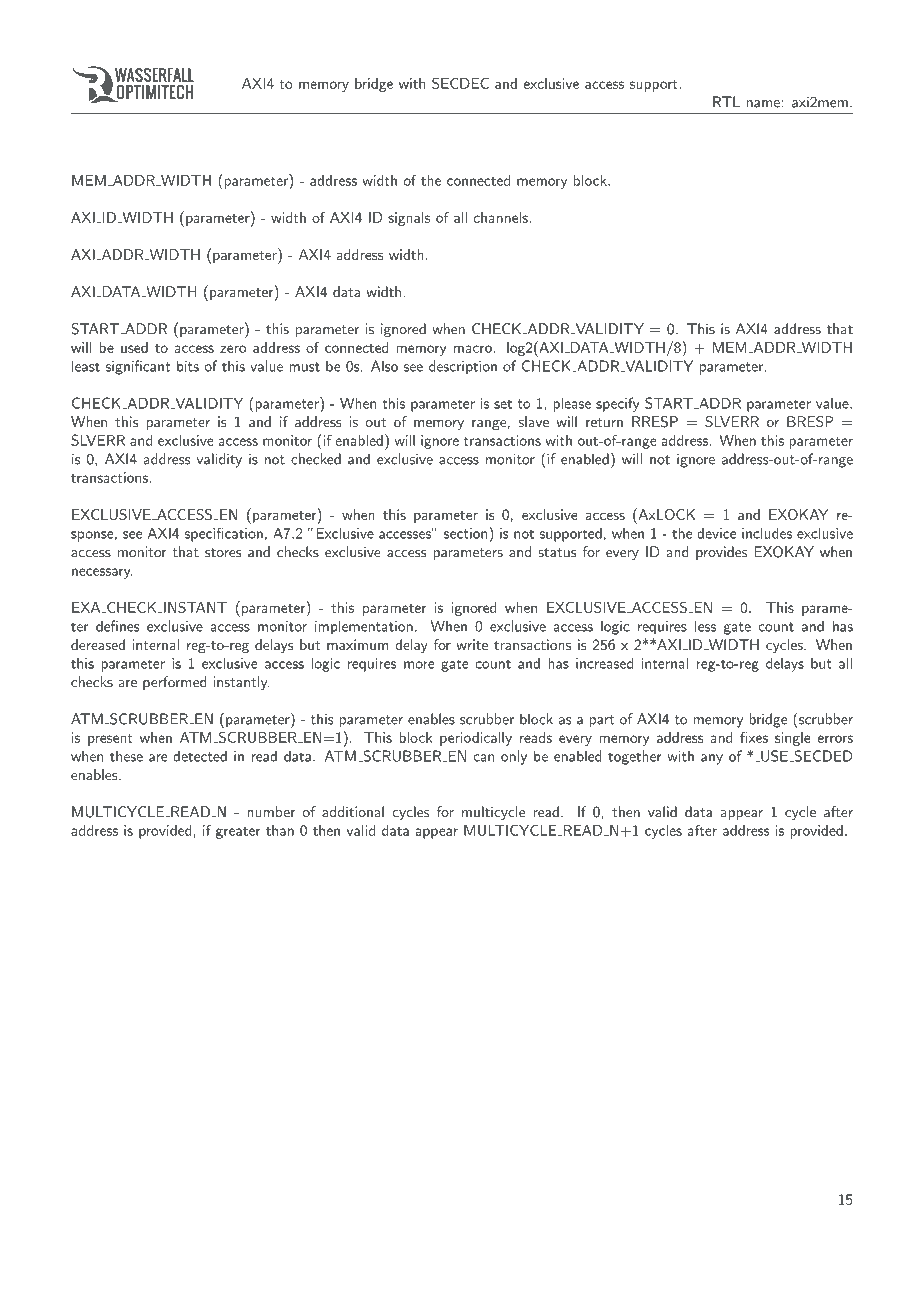 Image resolution: width=924 pixels, height=1308 pixels. I want to click on greater, so click(238, 833).
